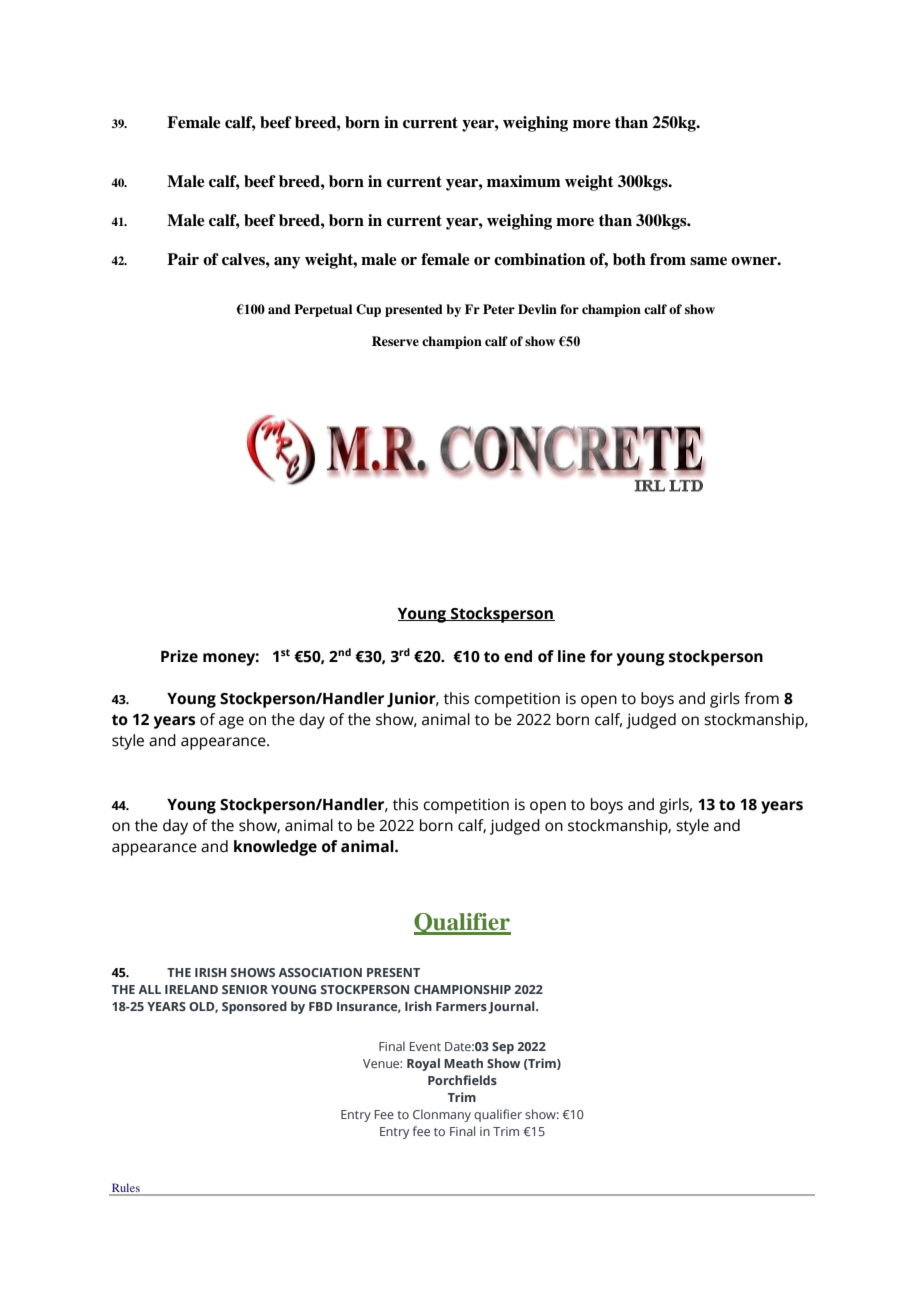 The height and width of the screenshot is (1308, 924). Describe the element at coordinates (537, 309) in the screenshot. I see `Devlin` at that location.
